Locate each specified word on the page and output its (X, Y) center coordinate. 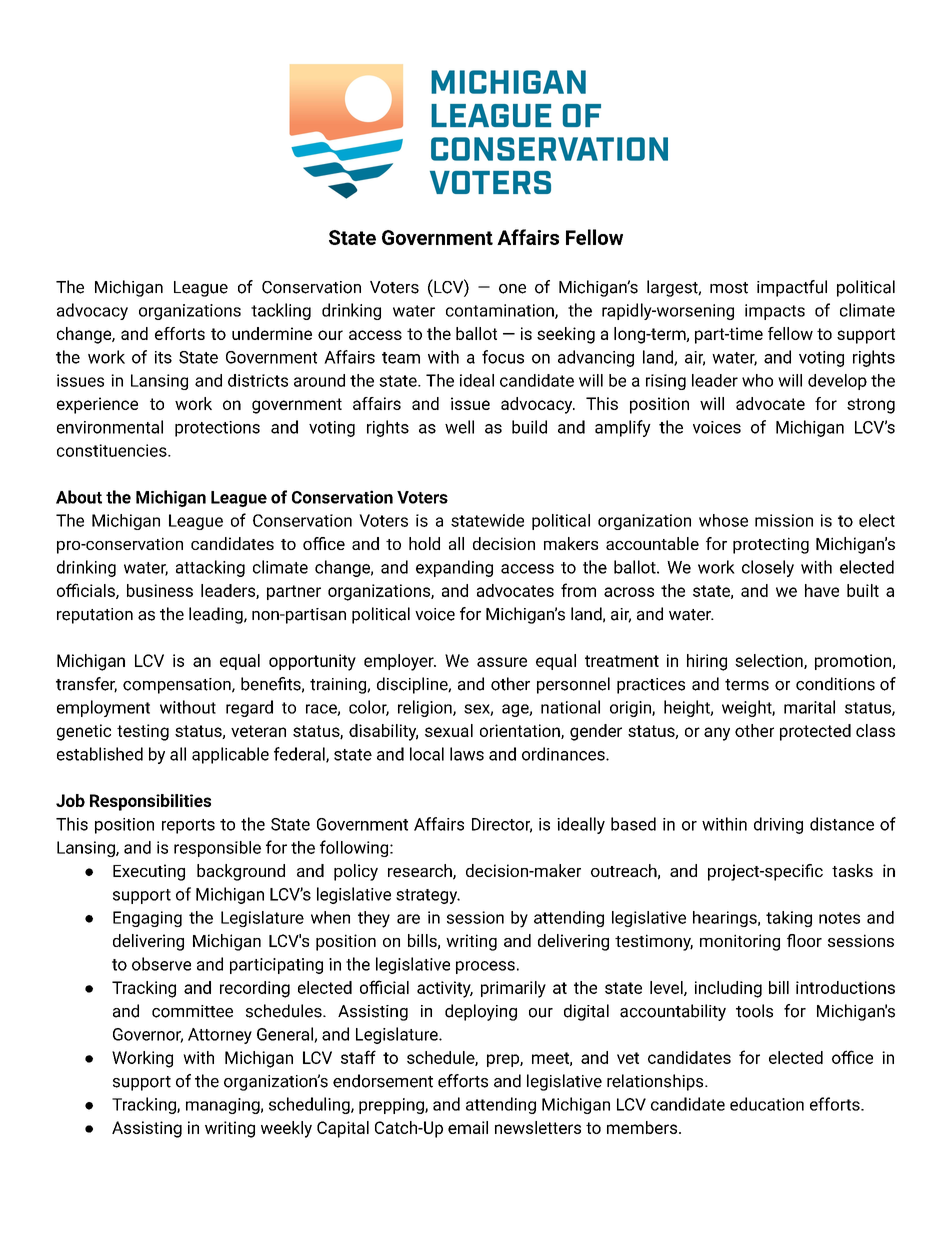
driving (778, 825)
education (767, 1104)
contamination (501, 311)
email (468, 1127)
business (160, 590)
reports (188, 826)
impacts (775, 312)
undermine (272, 333)
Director (502, 825)
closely (768, 568)
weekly (286, 1129)
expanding (454, 568)
